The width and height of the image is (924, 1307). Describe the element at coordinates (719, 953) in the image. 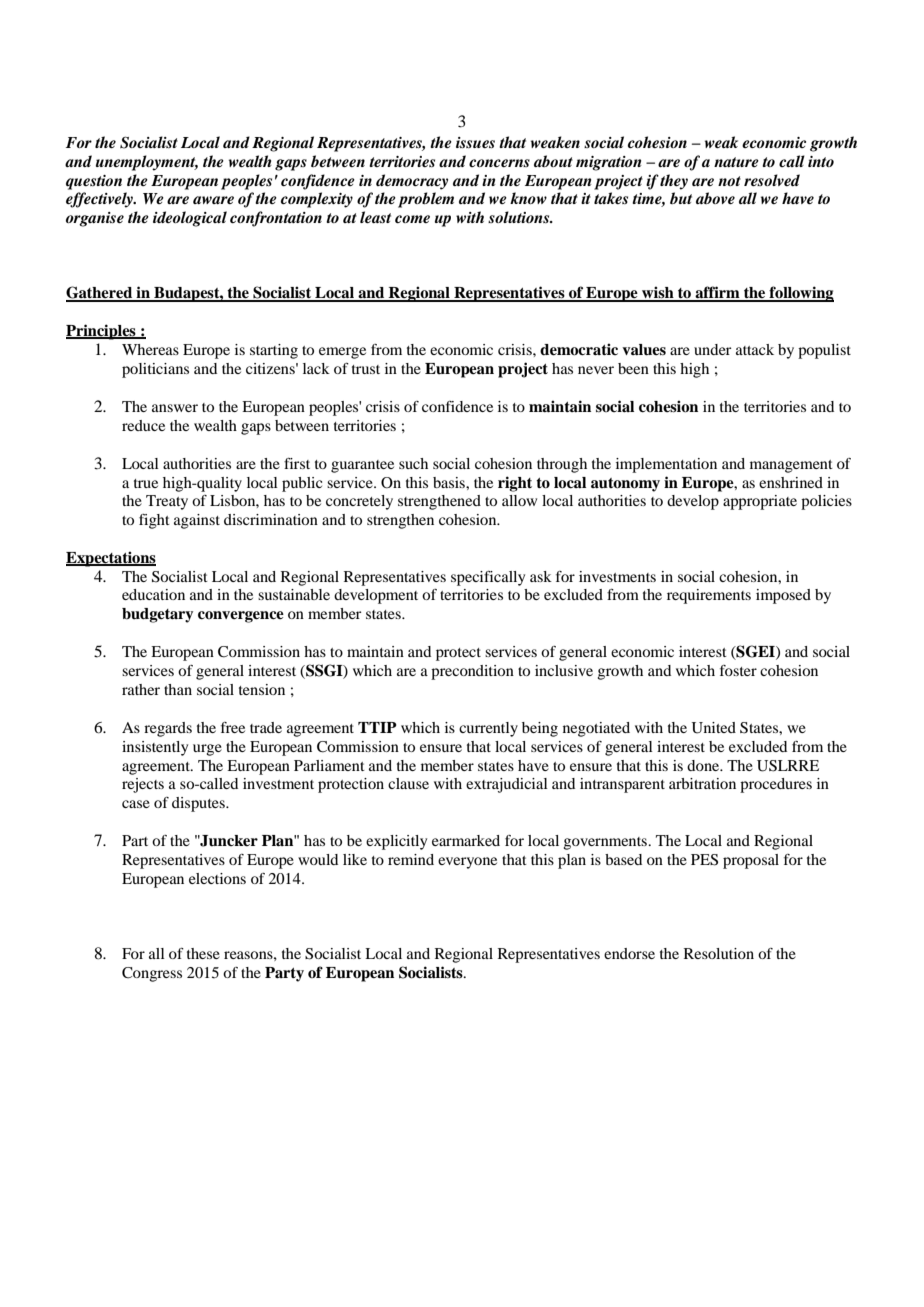

I see `Resolution` at that location.
